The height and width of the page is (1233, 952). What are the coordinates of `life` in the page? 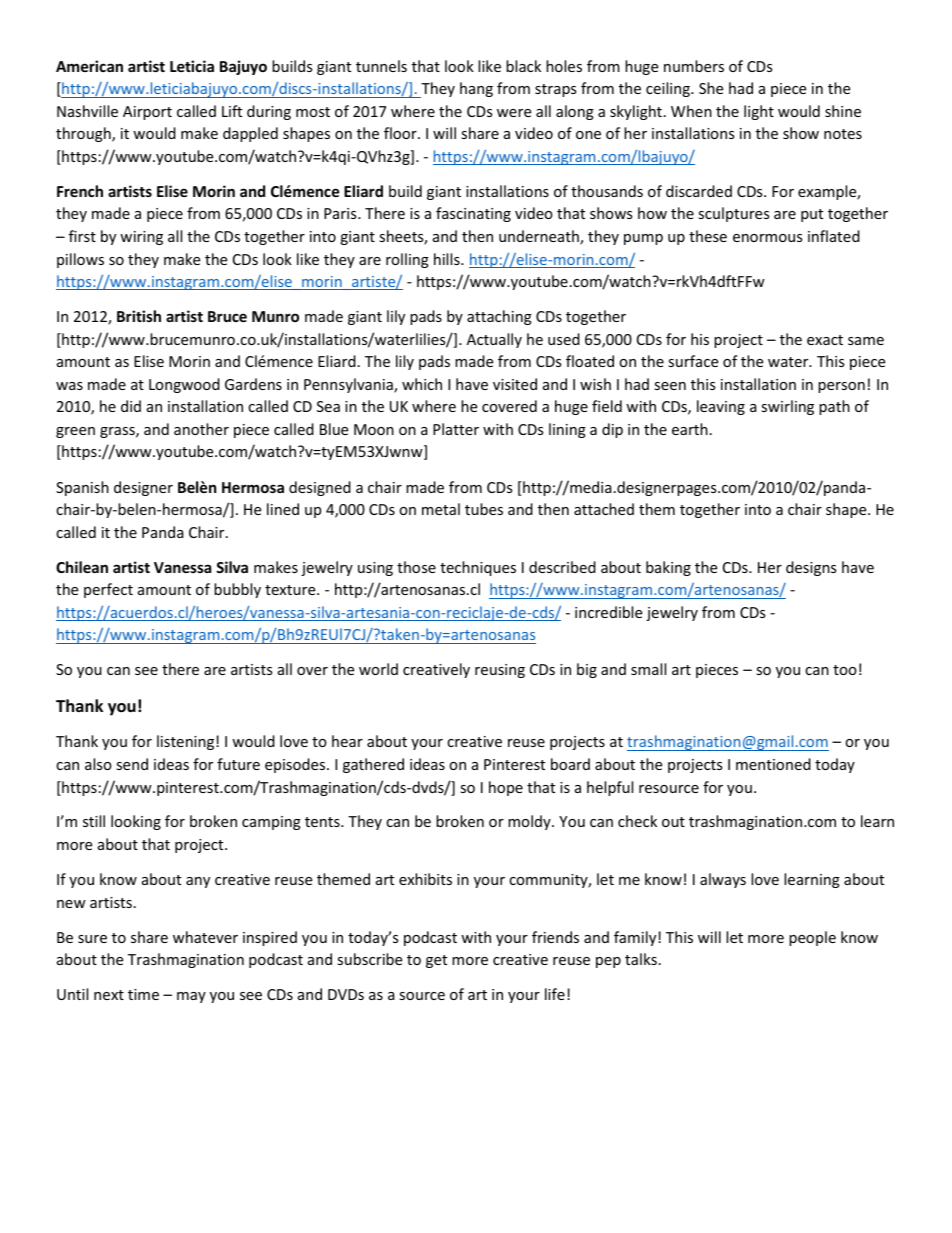 It's located at (555, 994).
